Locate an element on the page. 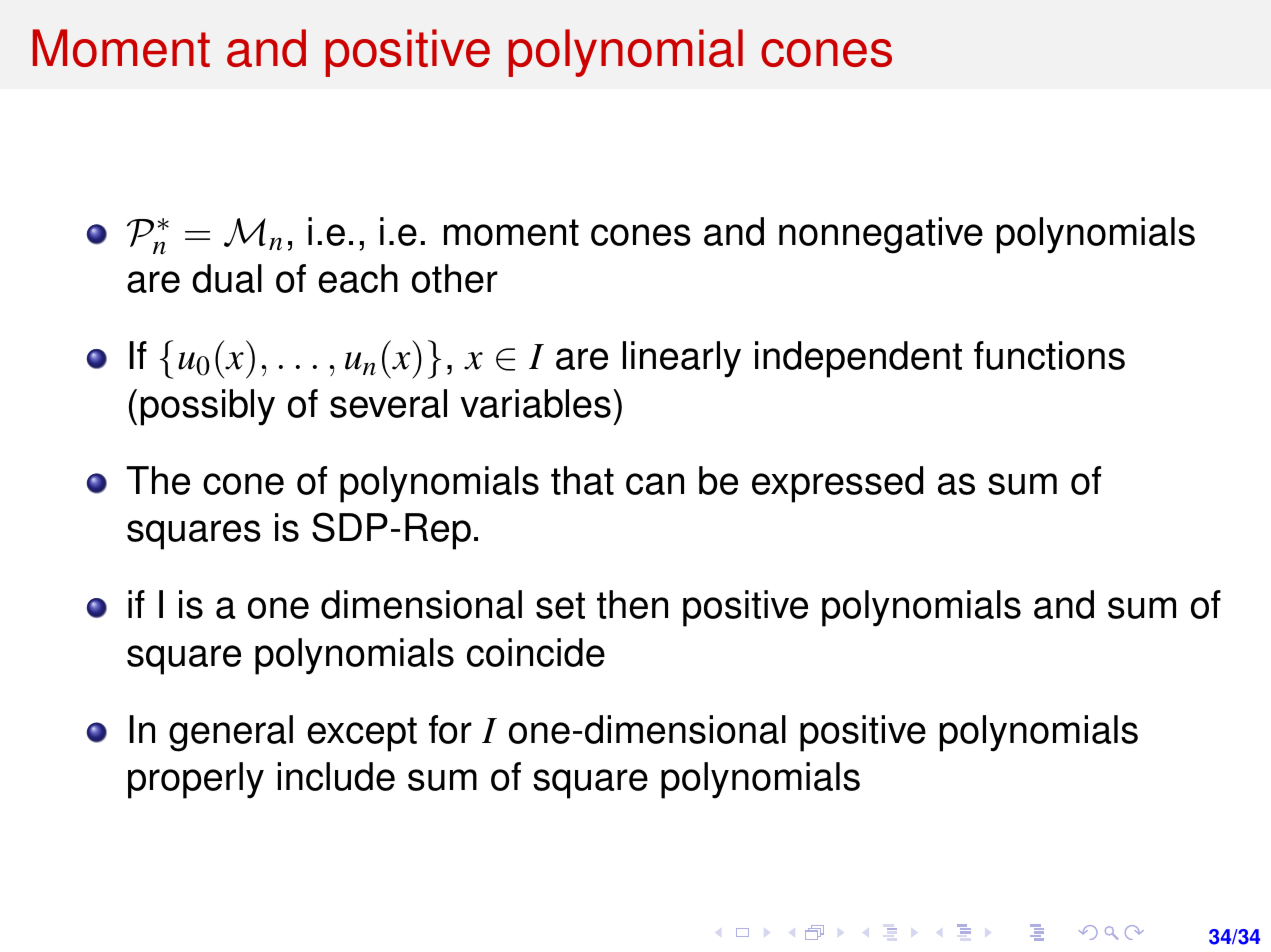 The width and height of the page is (1271, 952). each is located at coordinates (358, 278).
